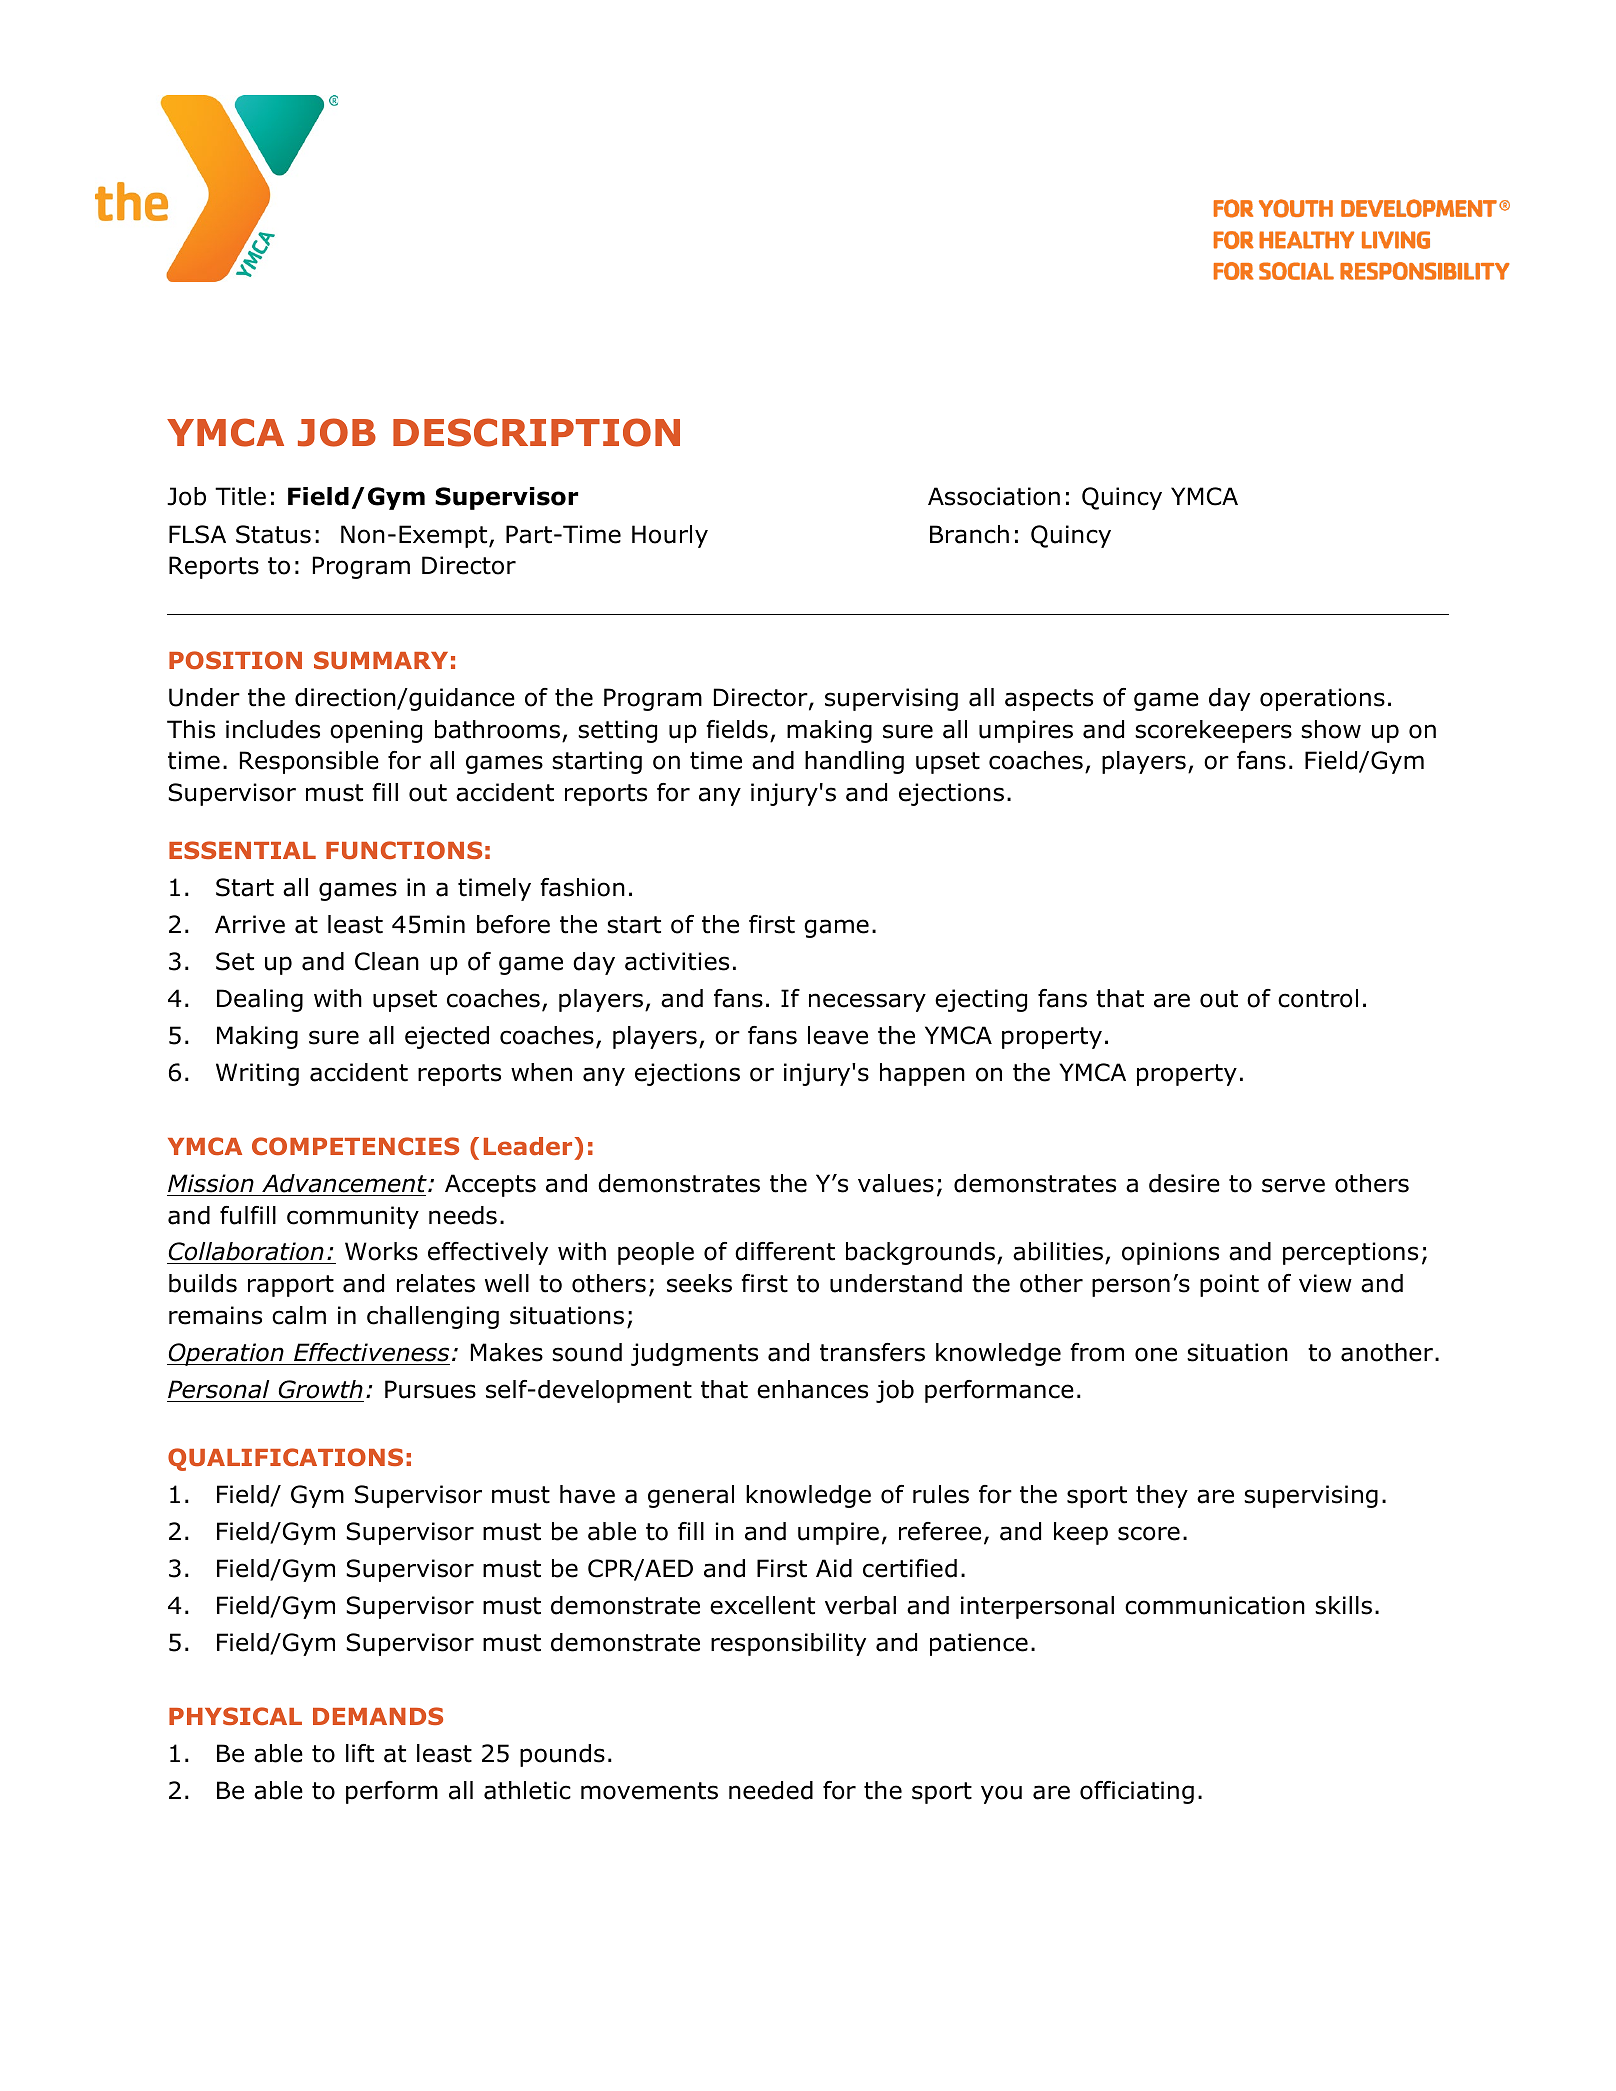  Describe the element at coordinates (240, 496) in the document. I see `Title` at that location.
